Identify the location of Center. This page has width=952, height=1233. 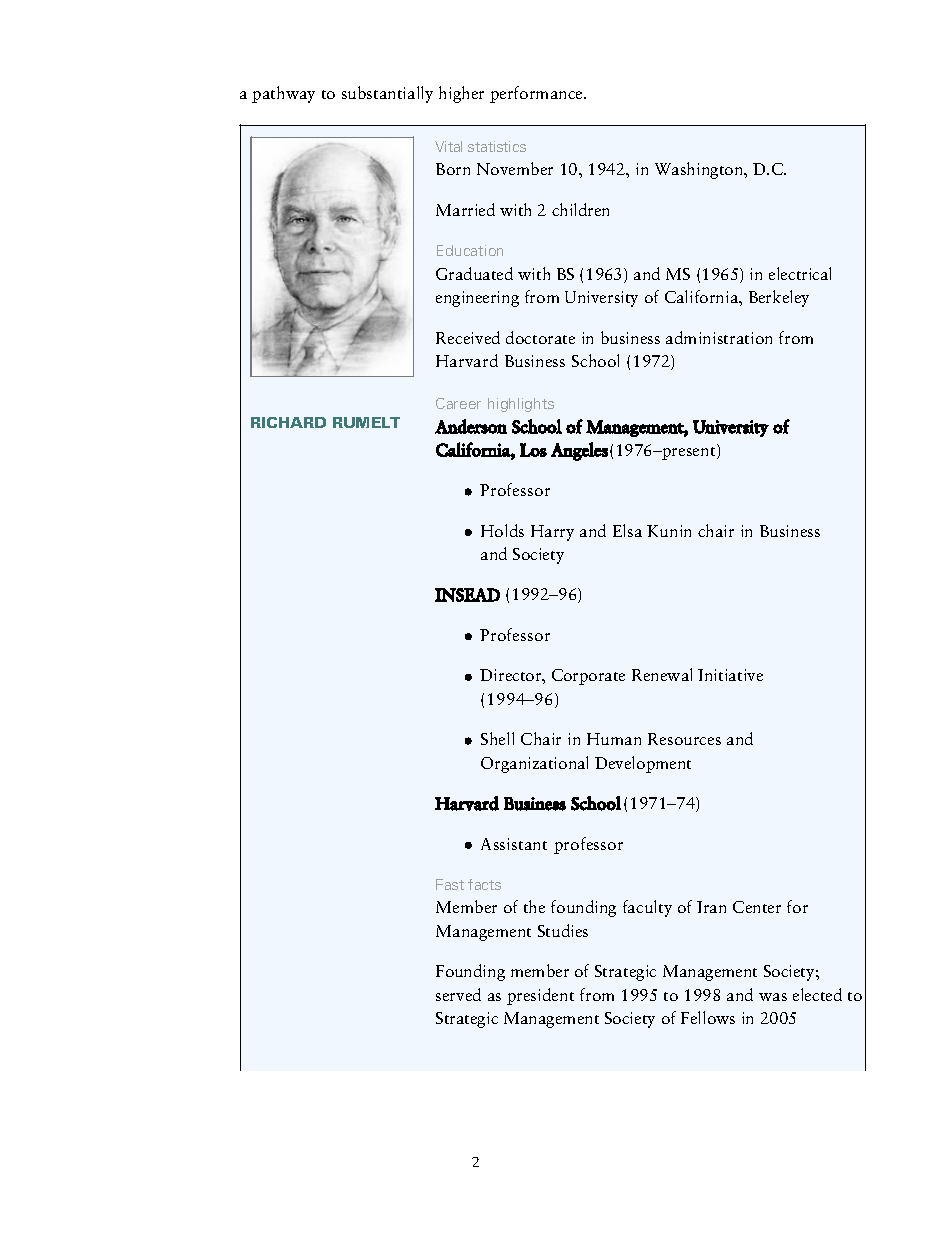
(757, 907).
